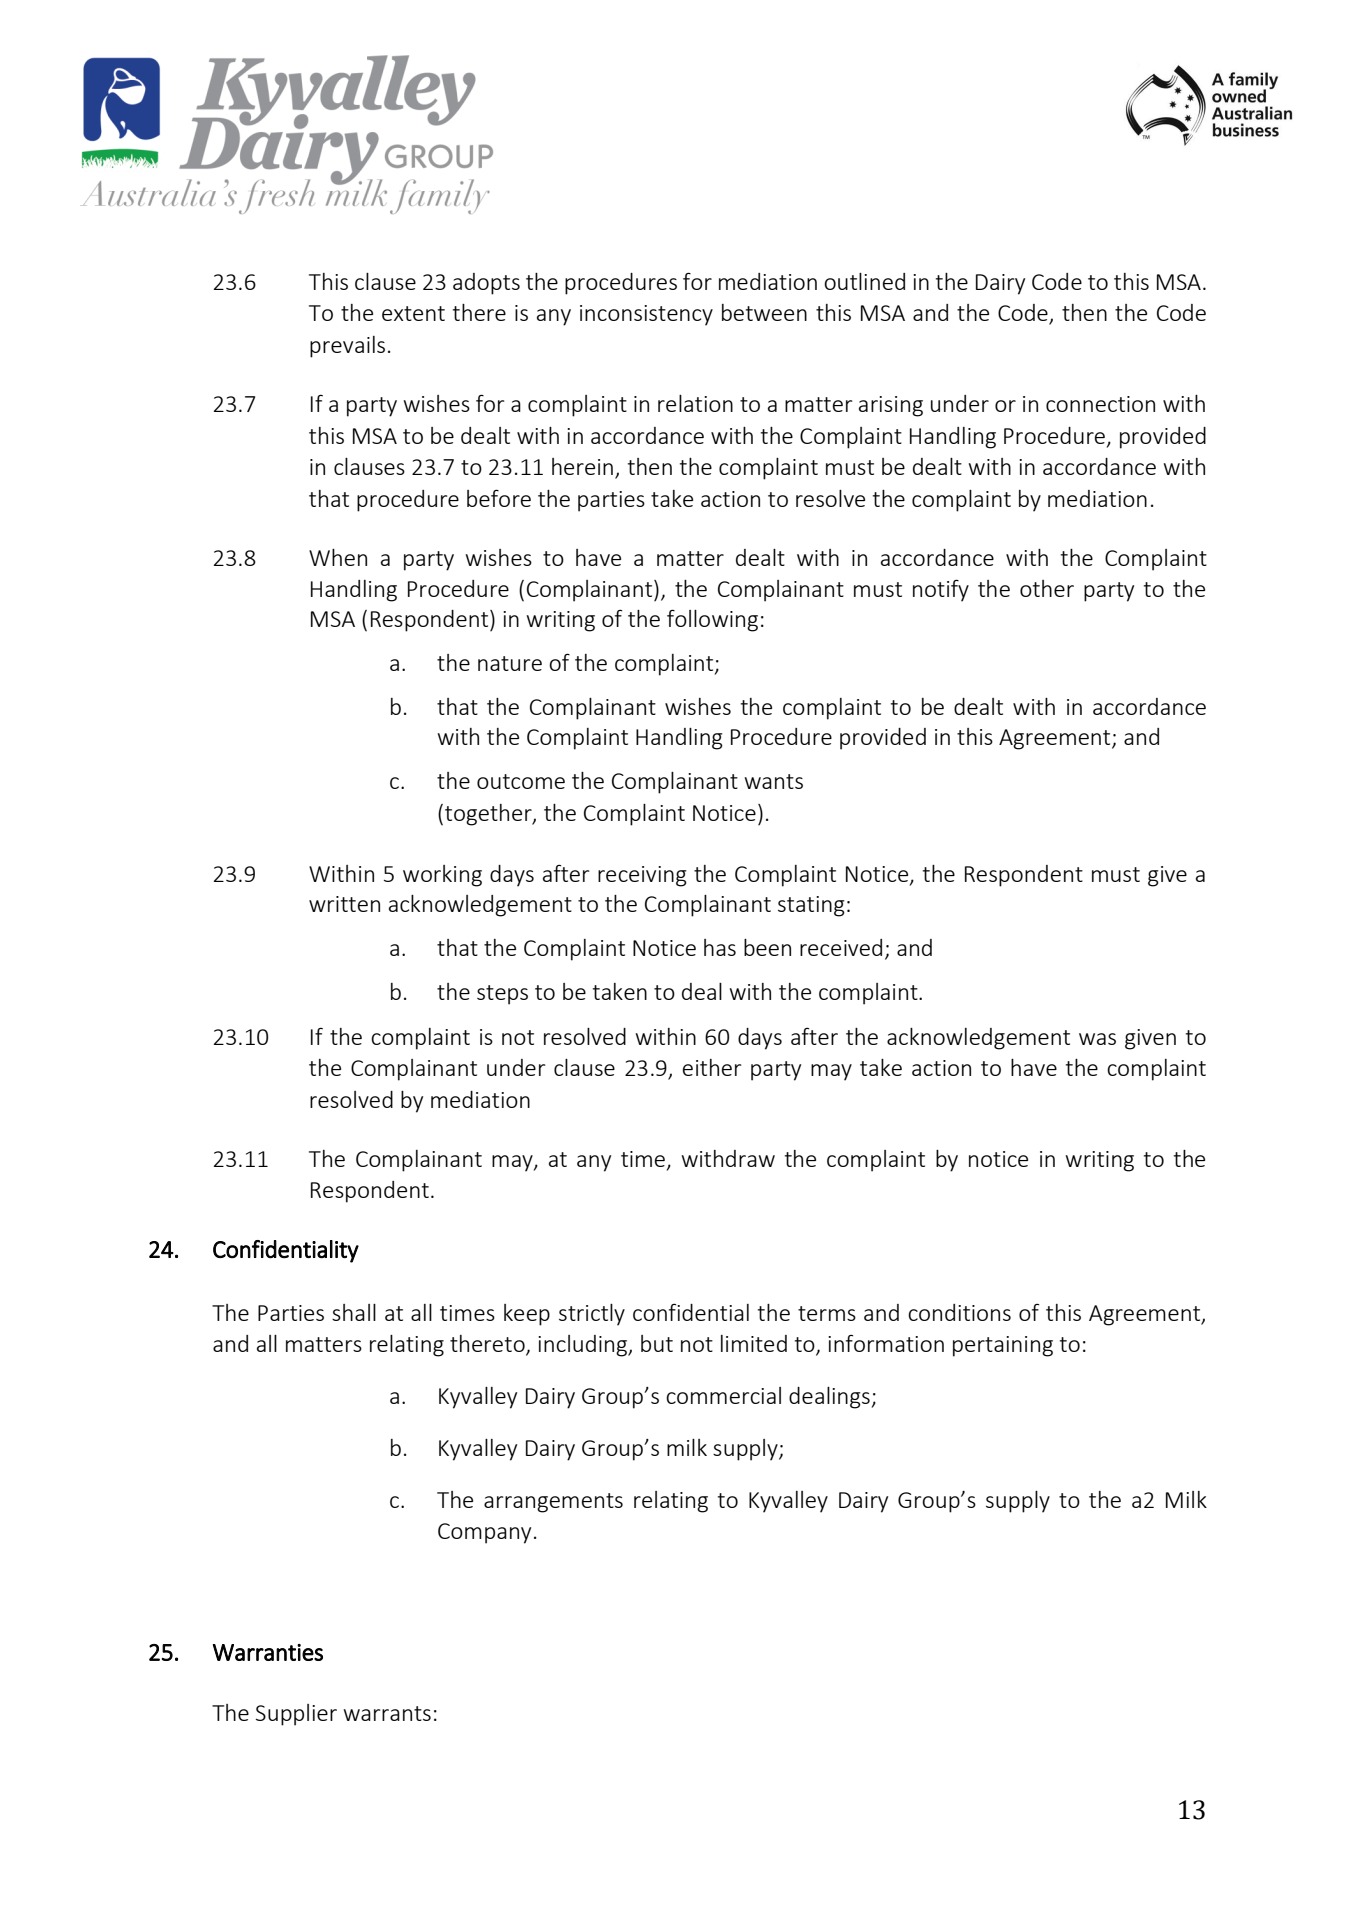 This document has width=1348, height=1906. I want to click on connection, so click(1100, 404).
